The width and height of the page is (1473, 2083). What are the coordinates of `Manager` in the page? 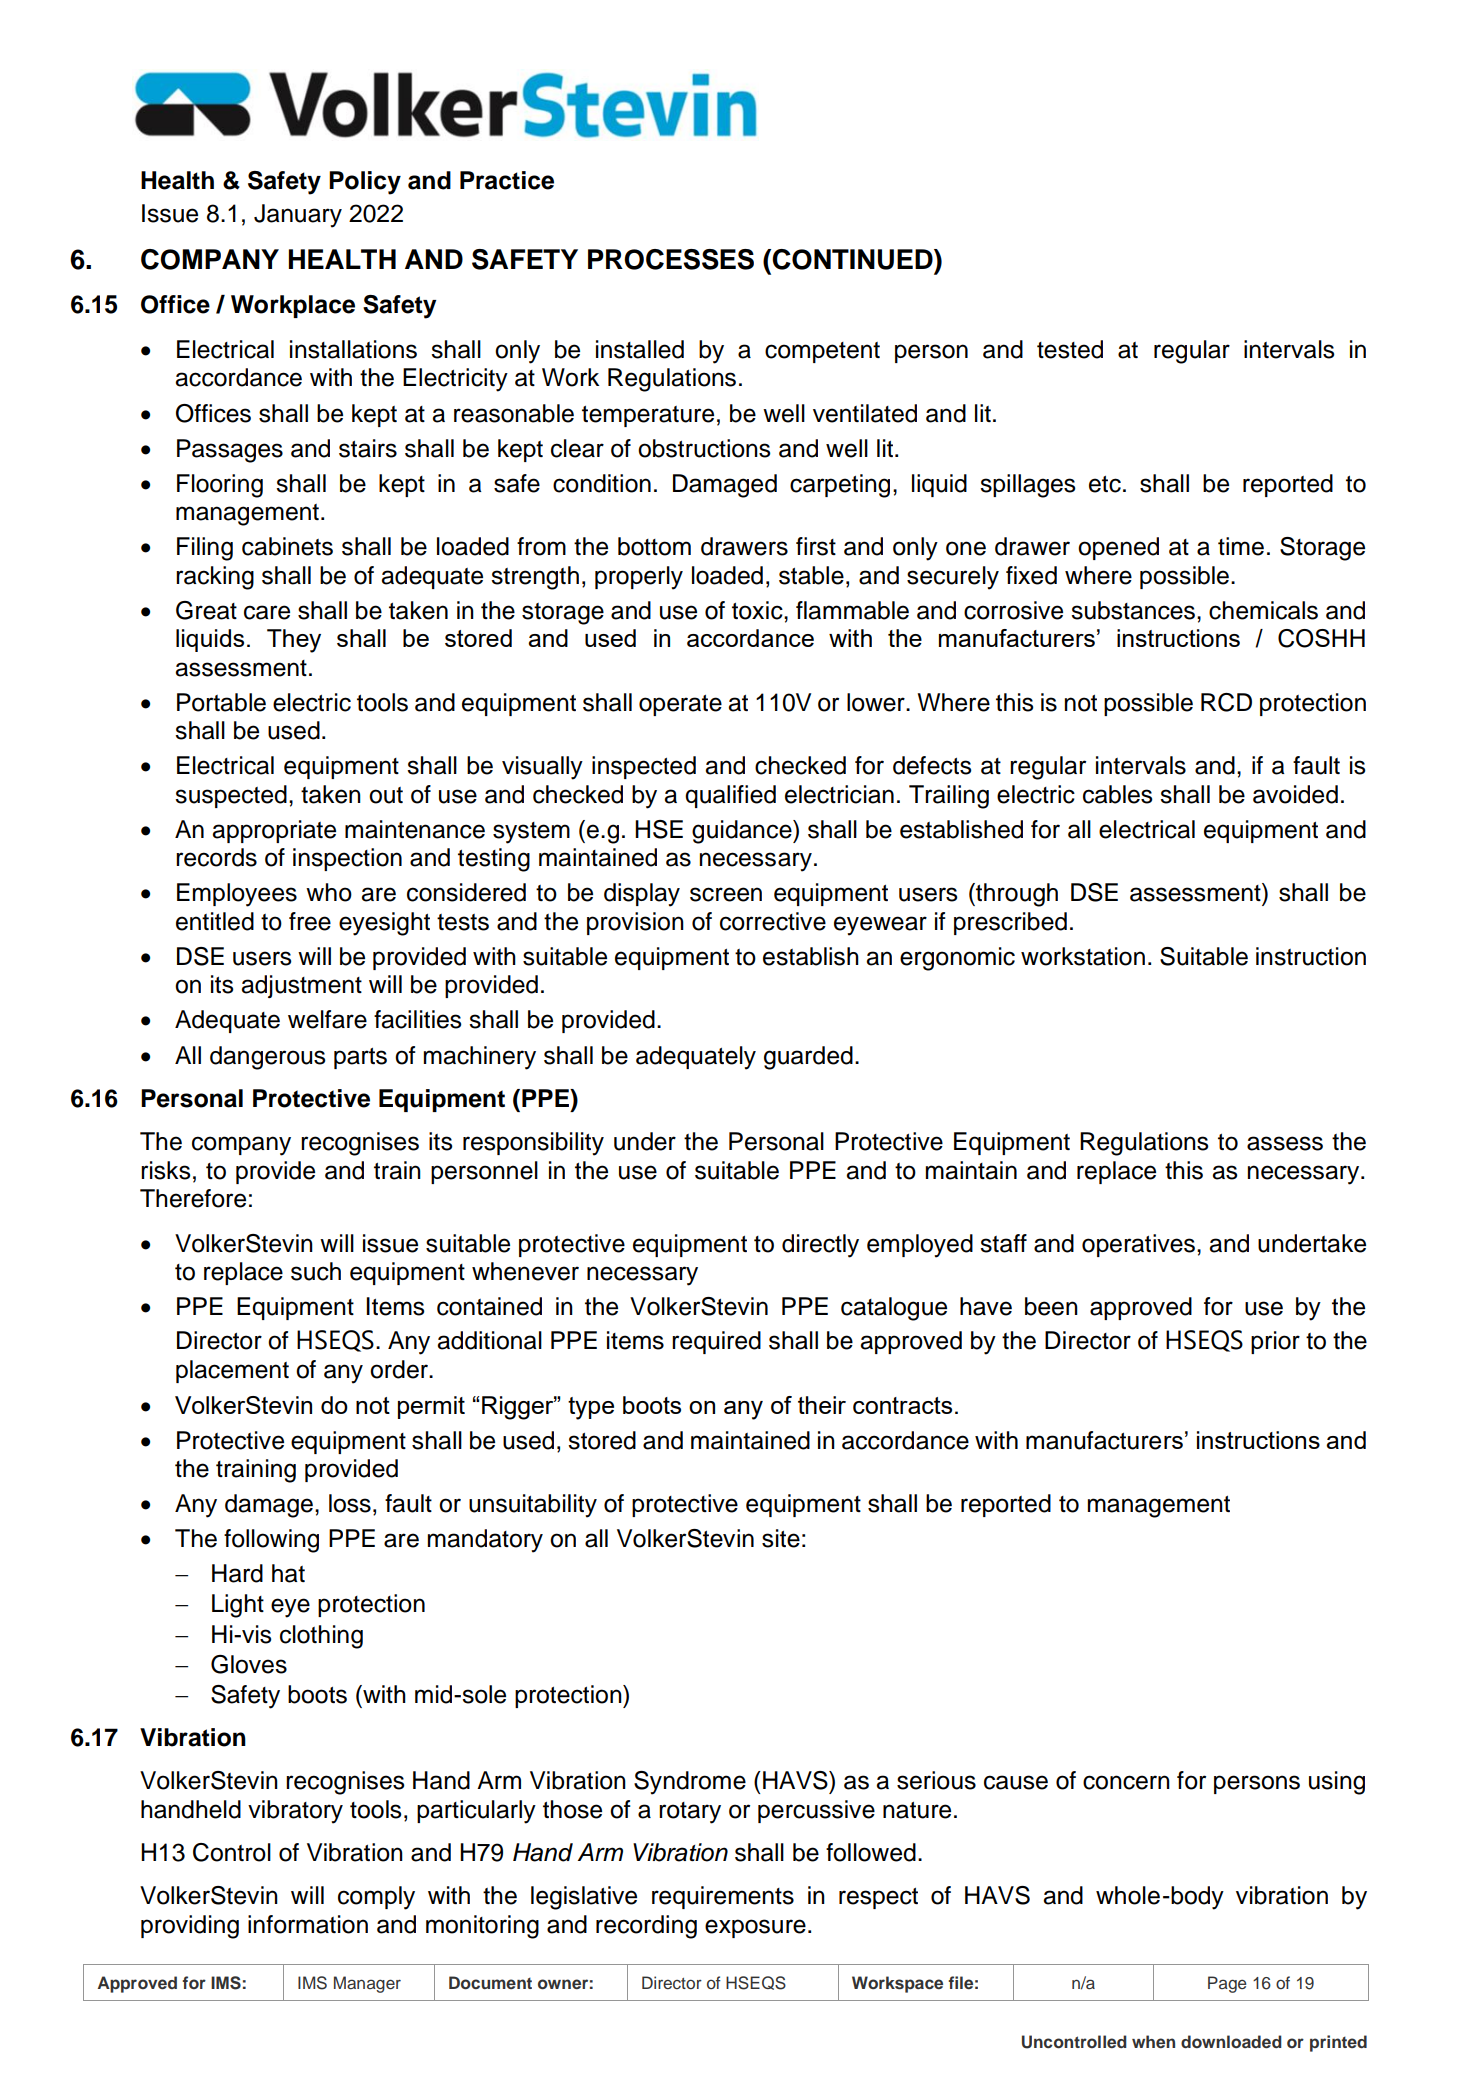 It's located at (367, 1984).
